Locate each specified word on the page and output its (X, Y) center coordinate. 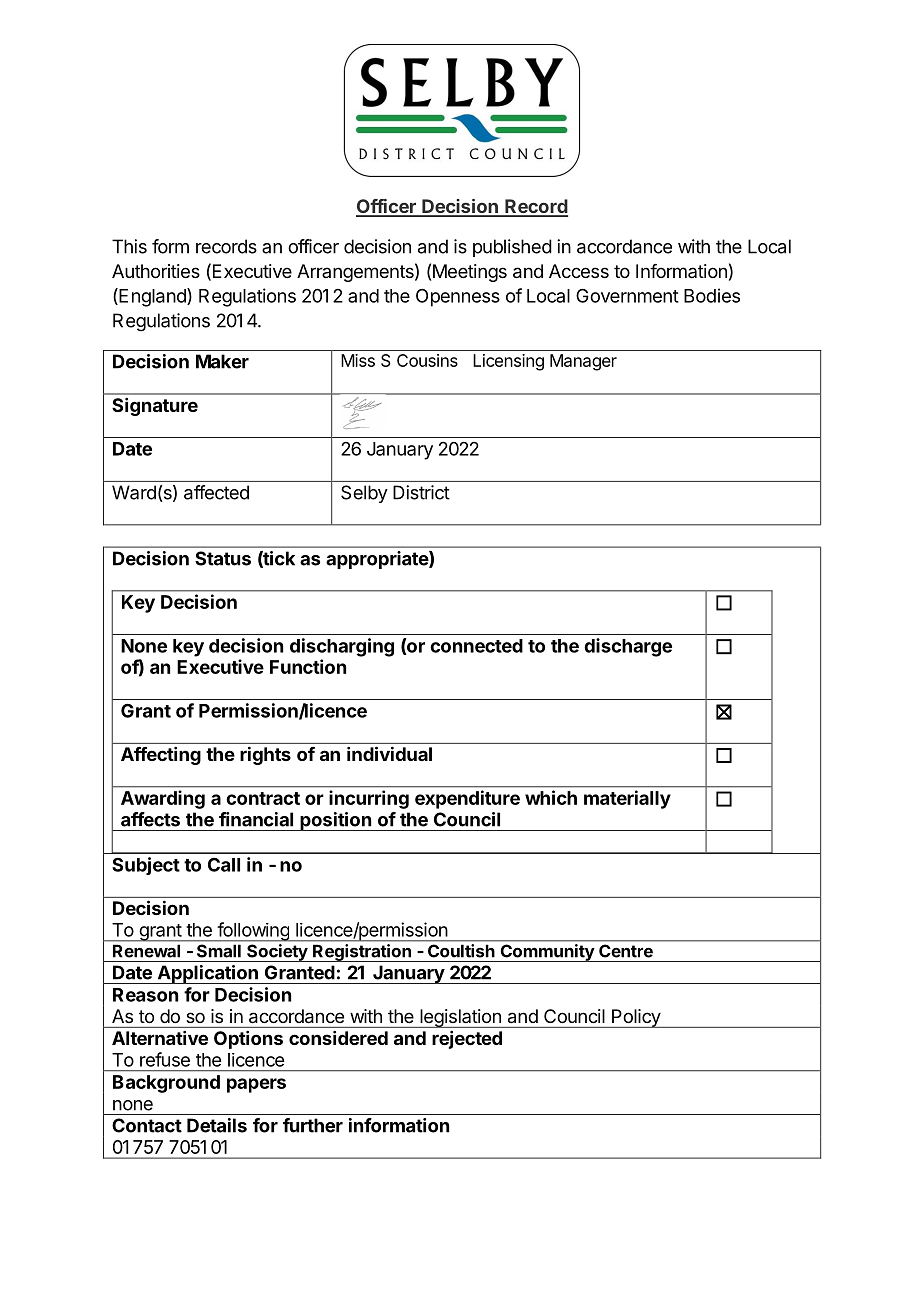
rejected (467, 1040)
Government (627, 295)
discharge (628, 647)
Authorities (156, 271)
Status (223, 558)
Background (166, 1084)
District (421, 492)
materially (627, 799)
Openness (458, 298)
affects (150, 819)
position (335, 821)
